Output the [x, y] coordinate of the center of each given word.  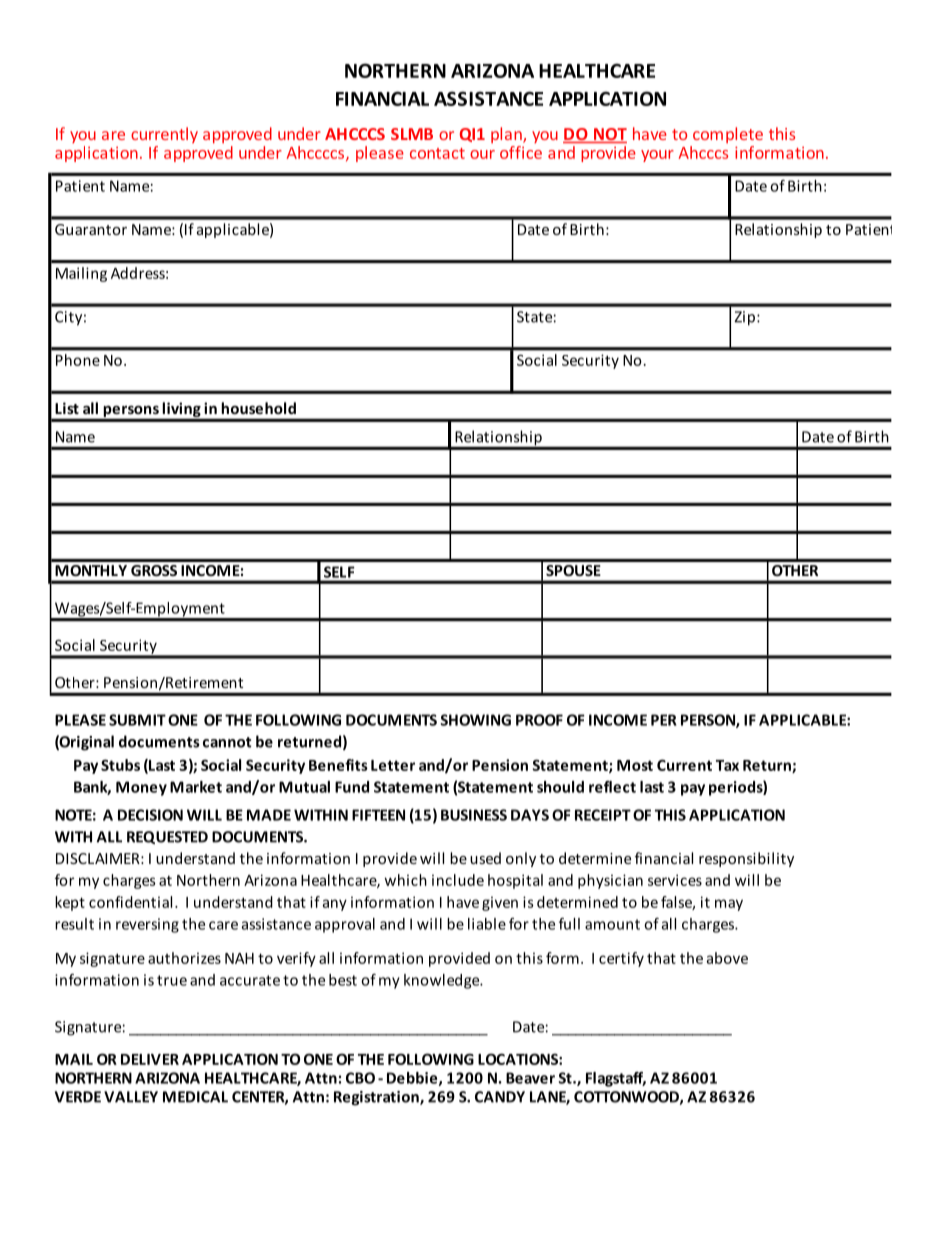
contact [437, 153]
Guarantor [91, 229]
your [657, 156]
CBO [360, 1078]
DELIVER [150, 1059]
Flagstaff [616, 1079]
